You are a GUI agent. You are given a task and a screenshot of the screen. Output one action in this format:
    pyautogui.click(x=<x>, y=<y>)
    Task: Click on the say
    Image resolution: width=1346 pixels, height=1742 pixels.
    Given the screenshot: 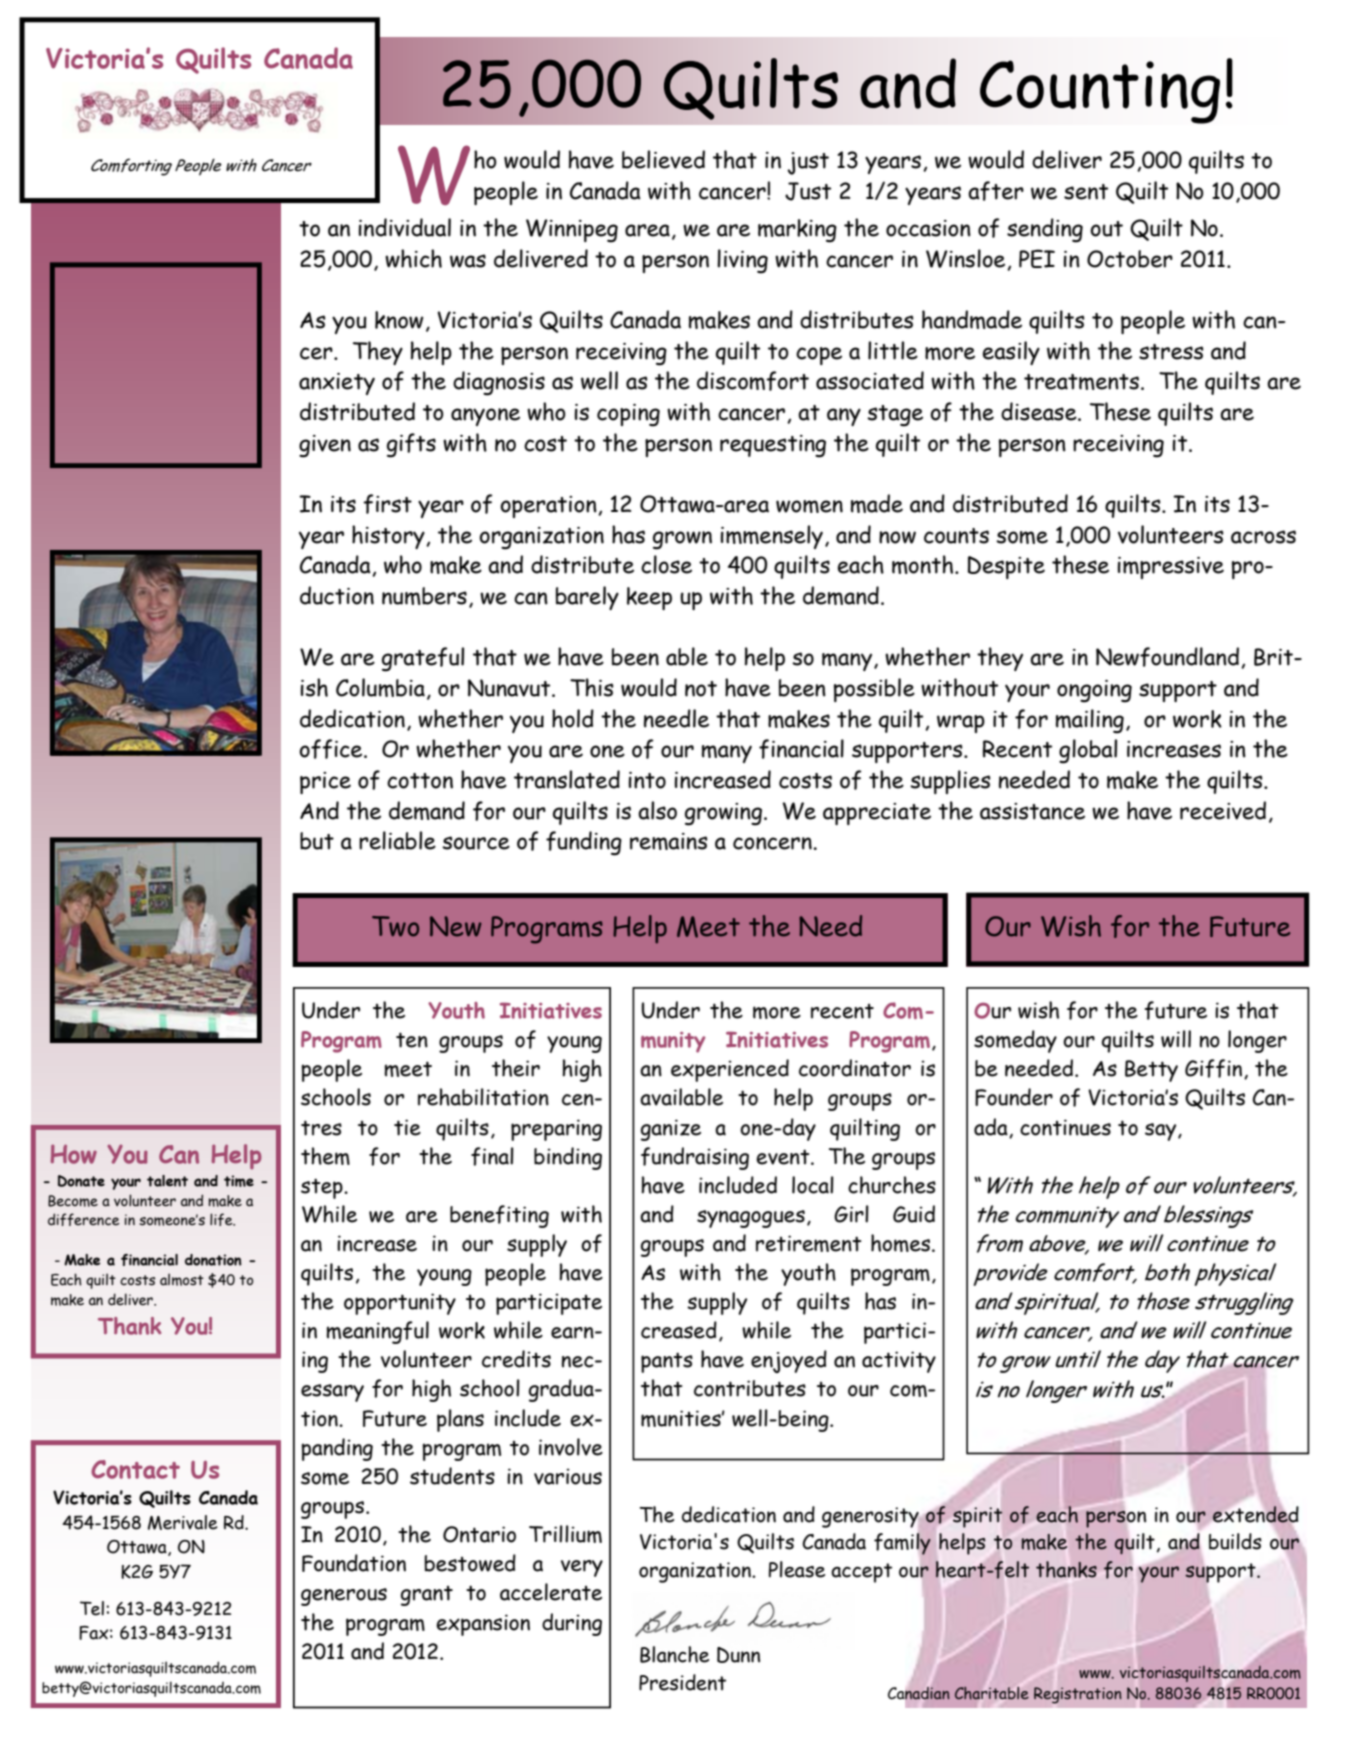 What is the action you would take?
    pyautogui.click(x=1162, y=1132)
